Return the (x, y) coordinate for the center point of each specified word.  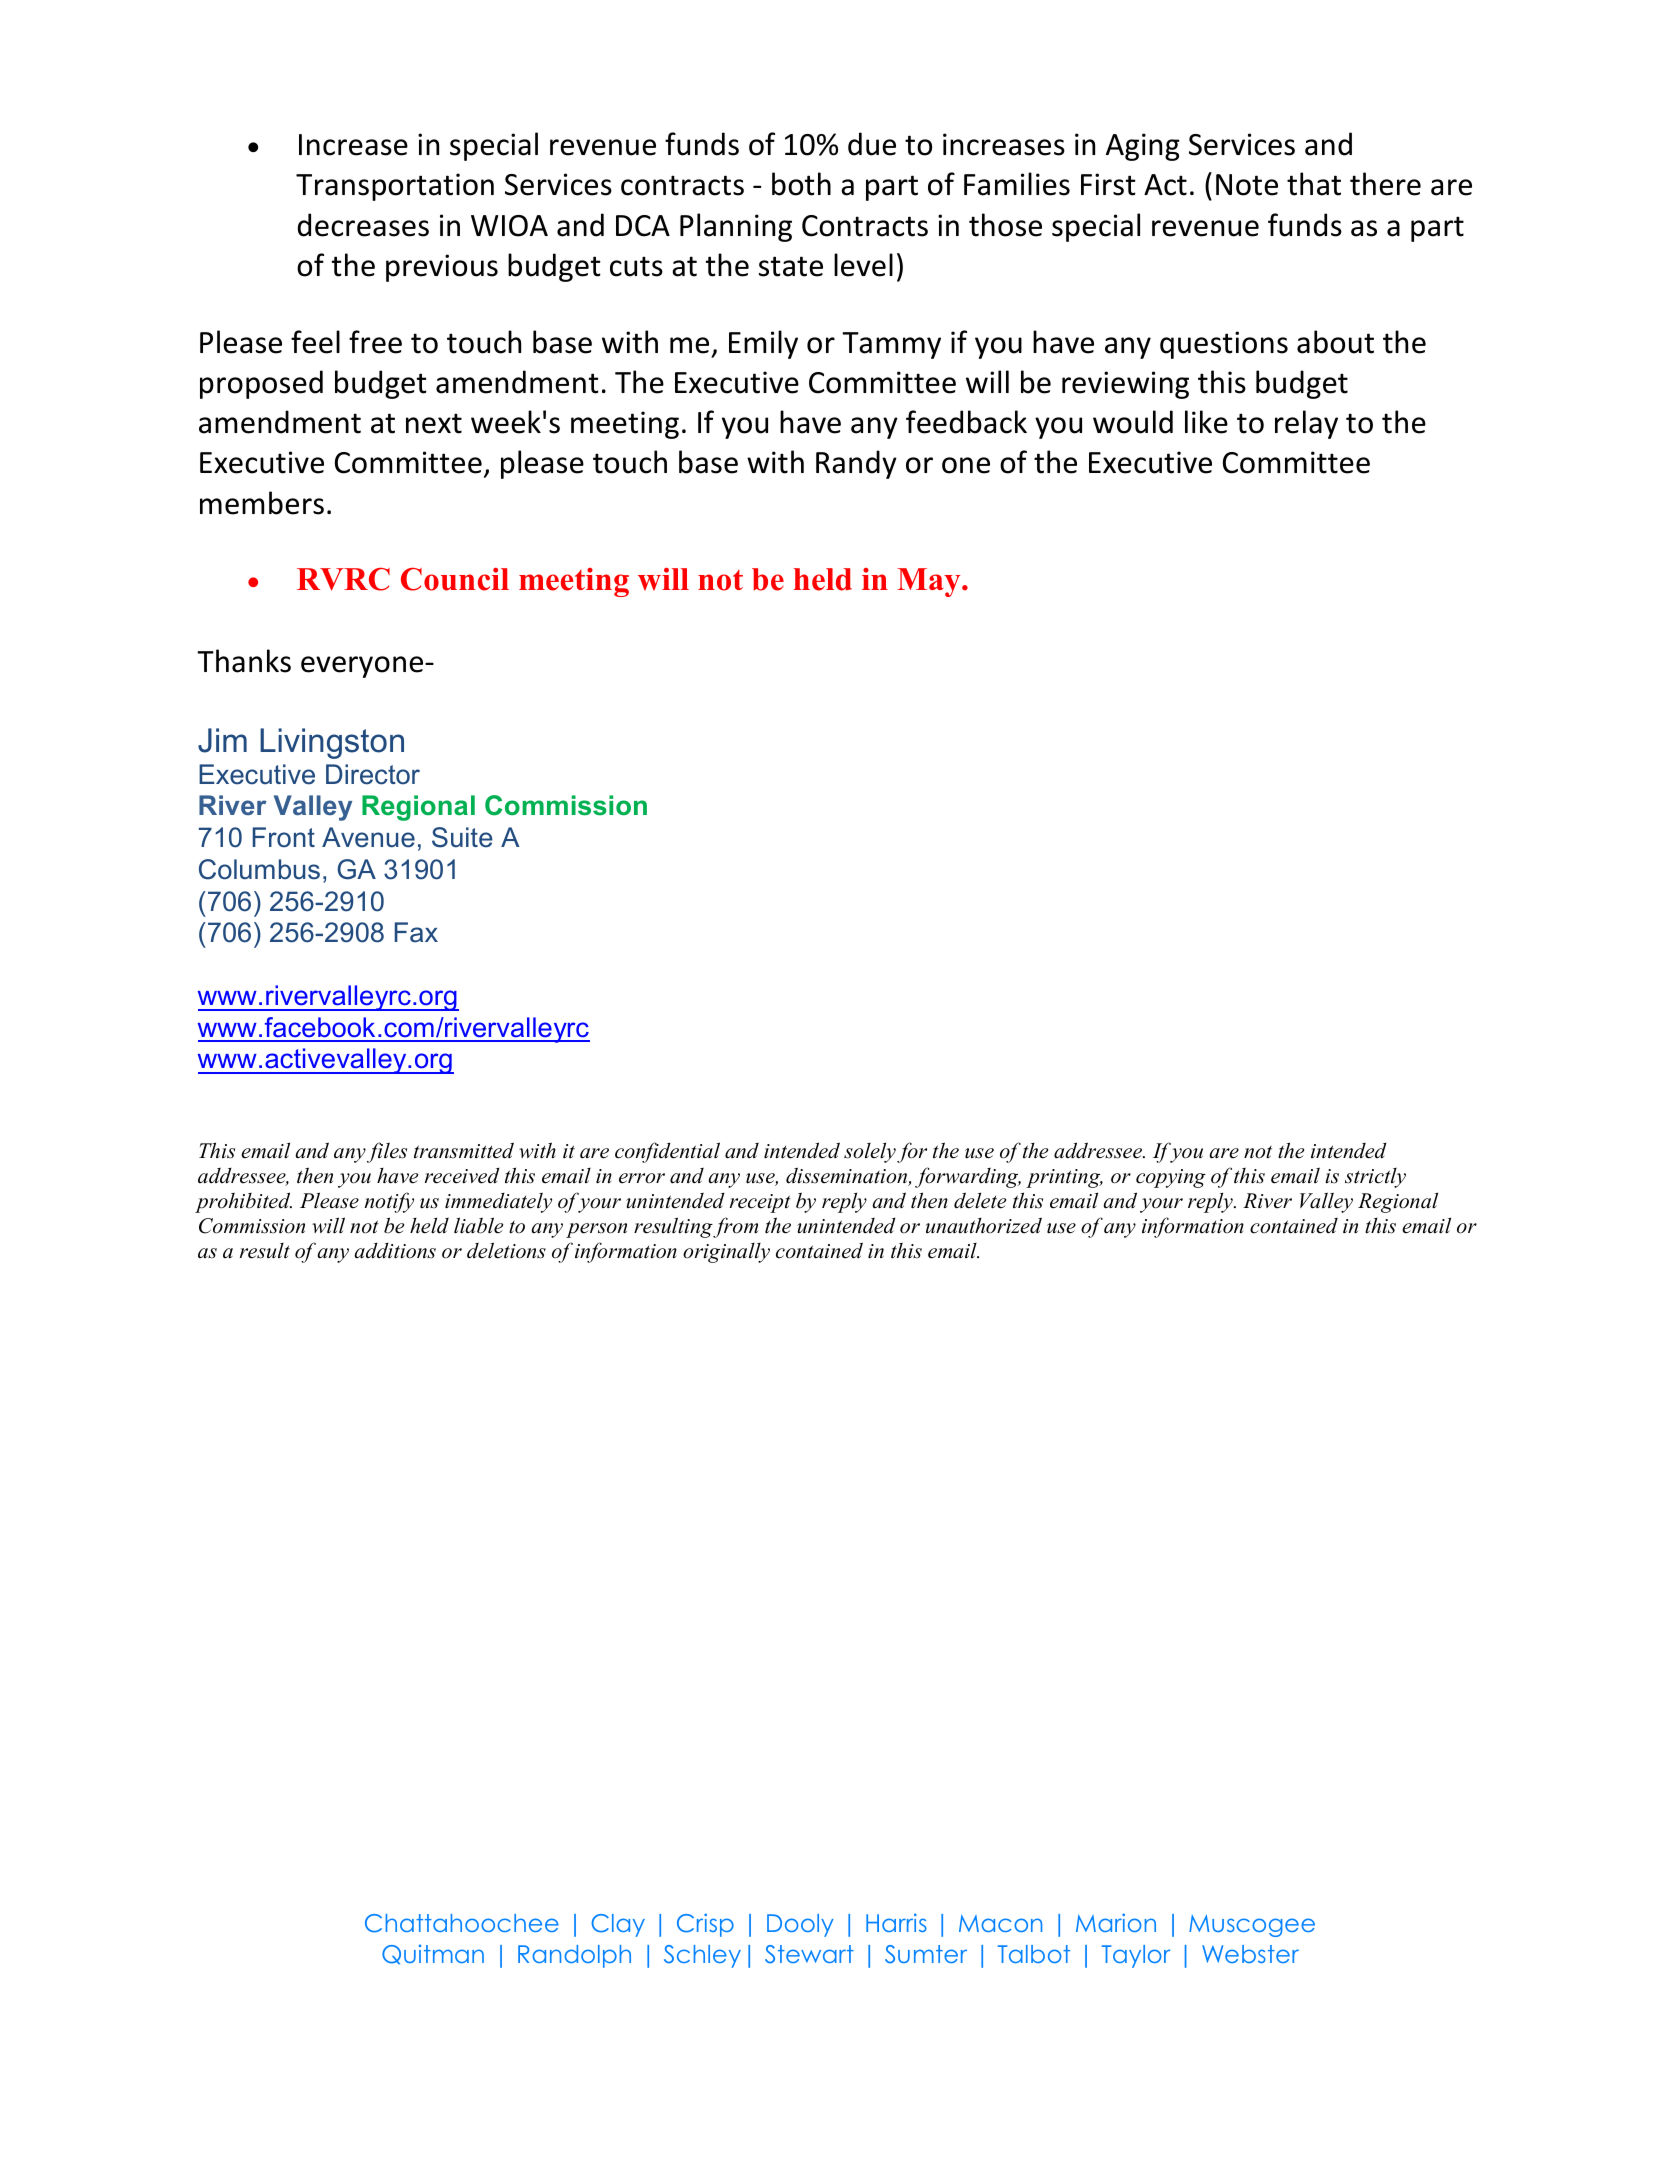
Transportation (395, 187)
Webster (1250, 1954)
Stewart (809, 1954)
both (801, 184)
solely (870, 1153)
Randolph (574, 1956)
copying (1171, 1178)
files (387, 1152)
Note (1247, 185)
